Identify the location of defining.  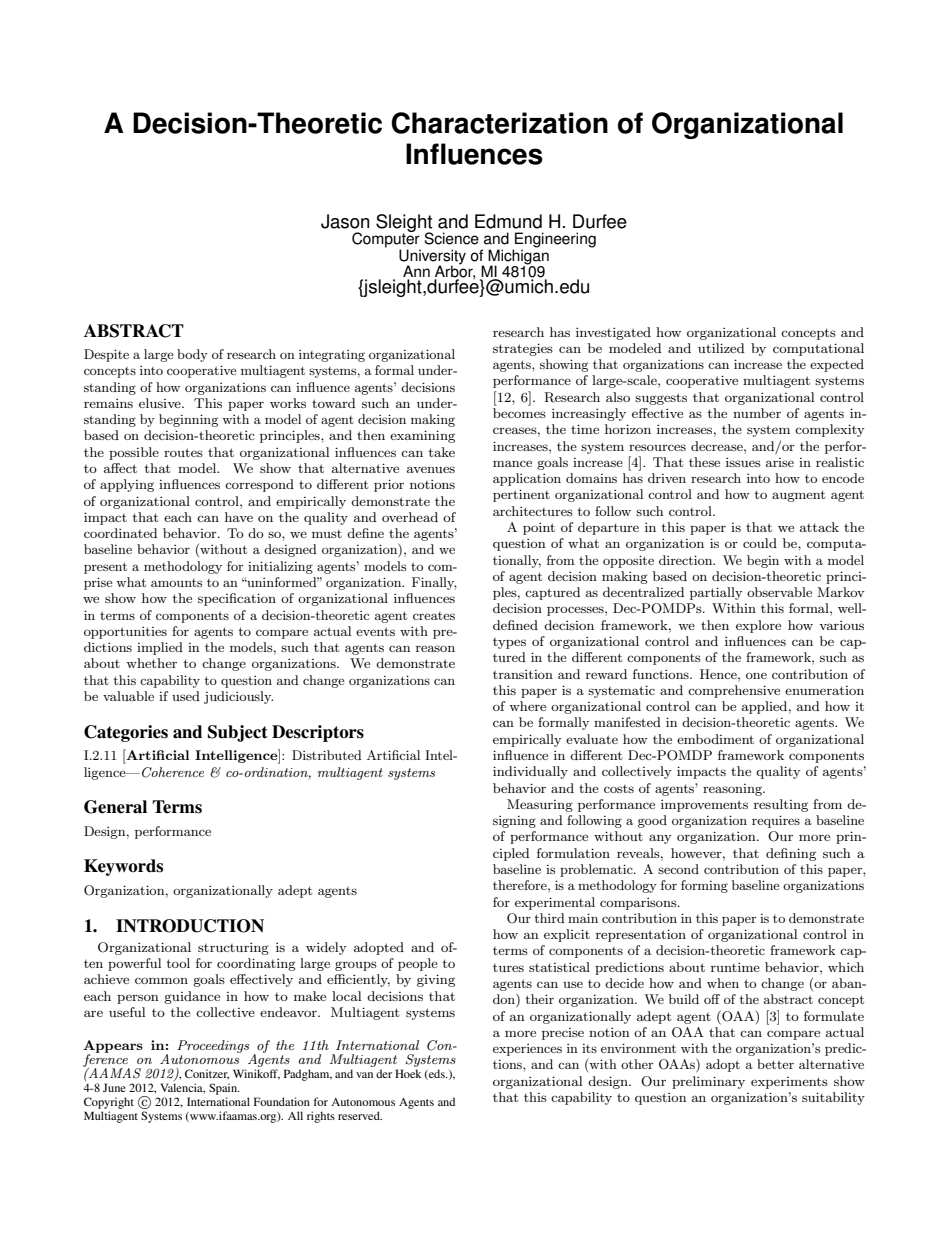
(791, 854).
